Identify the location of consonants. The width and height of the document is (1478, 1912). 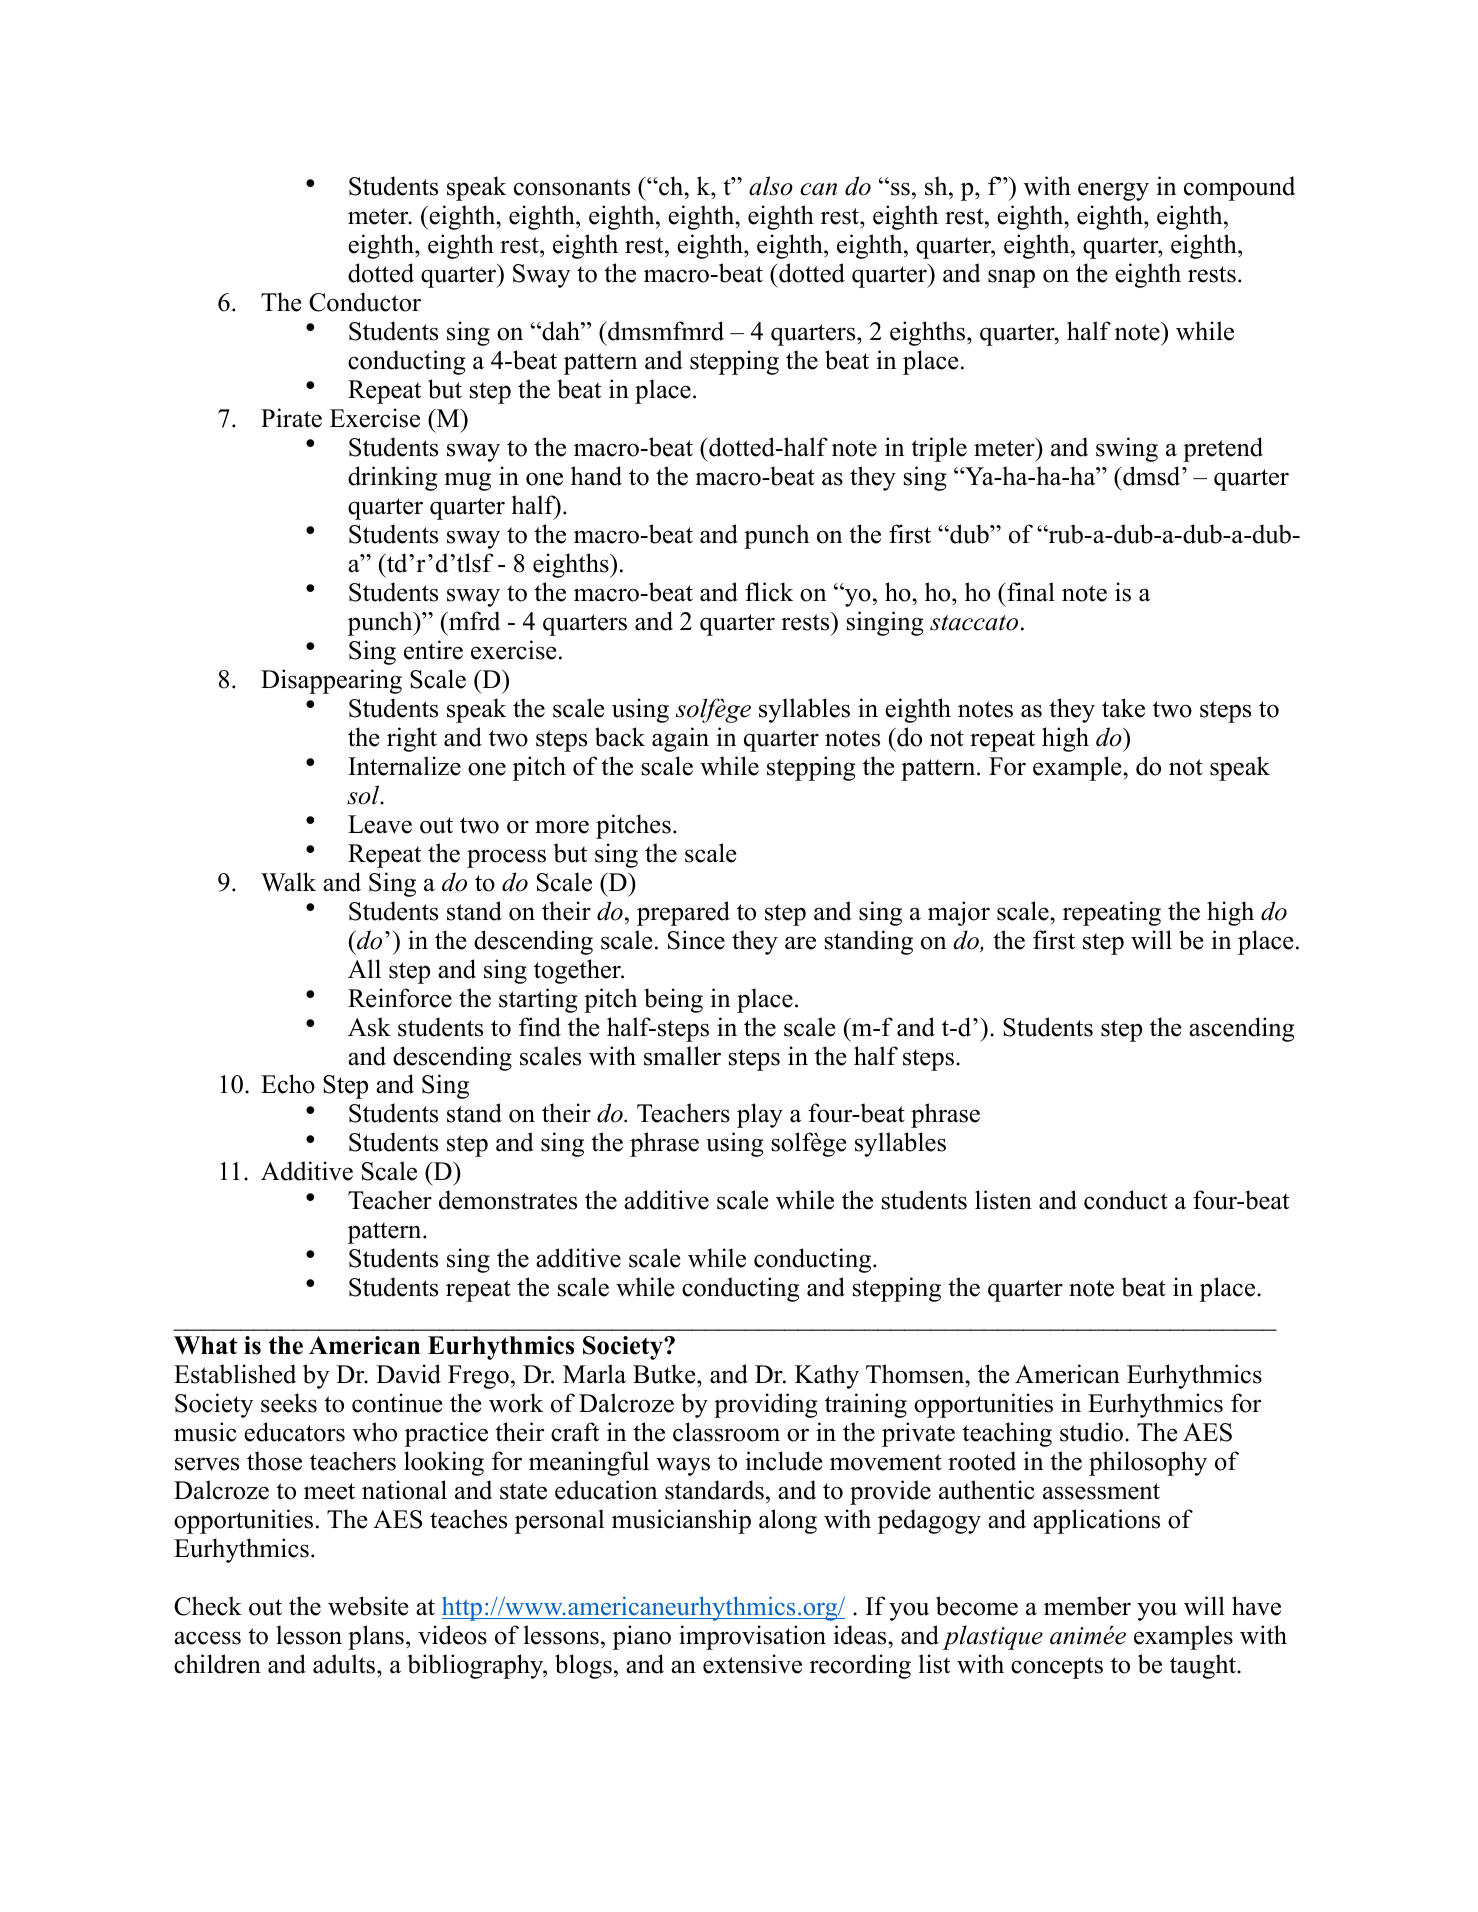
(572, 187).
